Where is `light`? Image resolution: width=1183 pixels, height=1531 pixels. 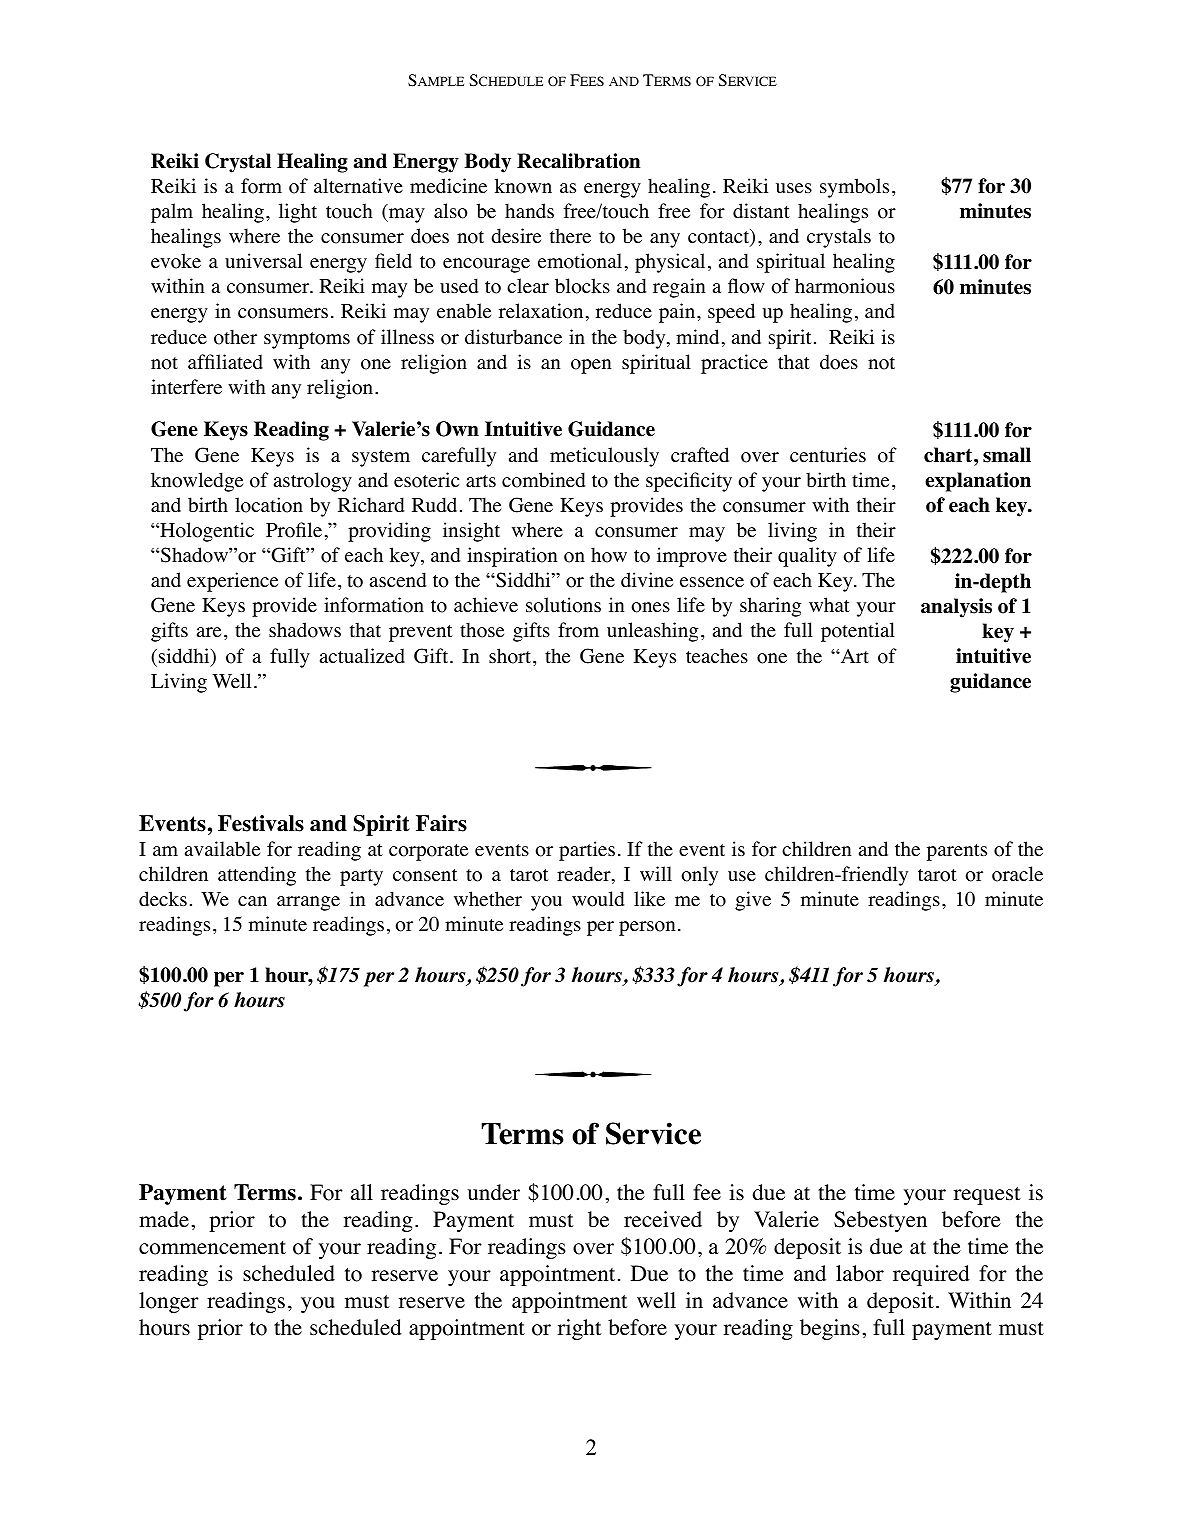
light is located at coordinates (298, 213).
